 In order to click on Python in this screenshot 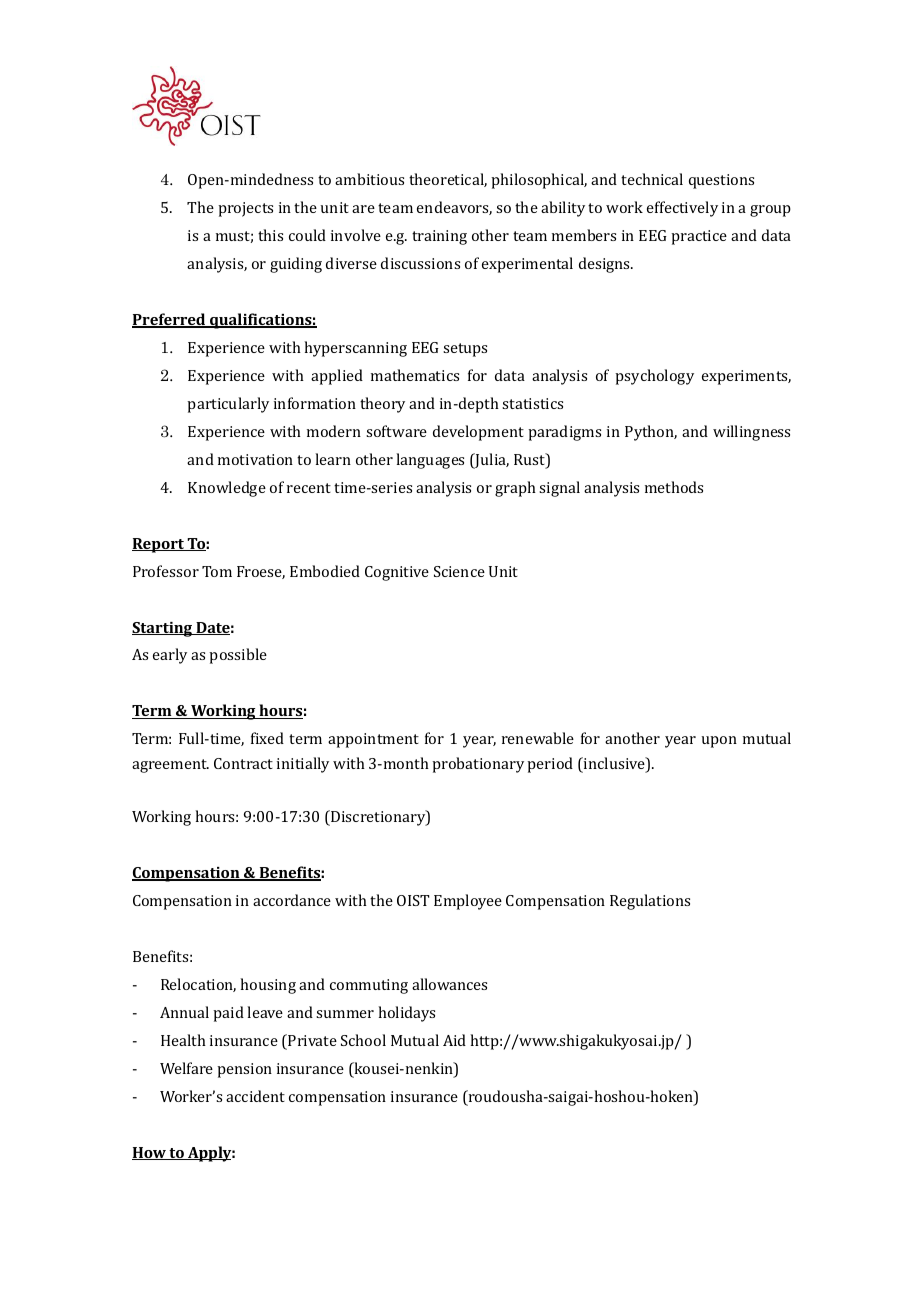, I will do `click(651, 433)`.
